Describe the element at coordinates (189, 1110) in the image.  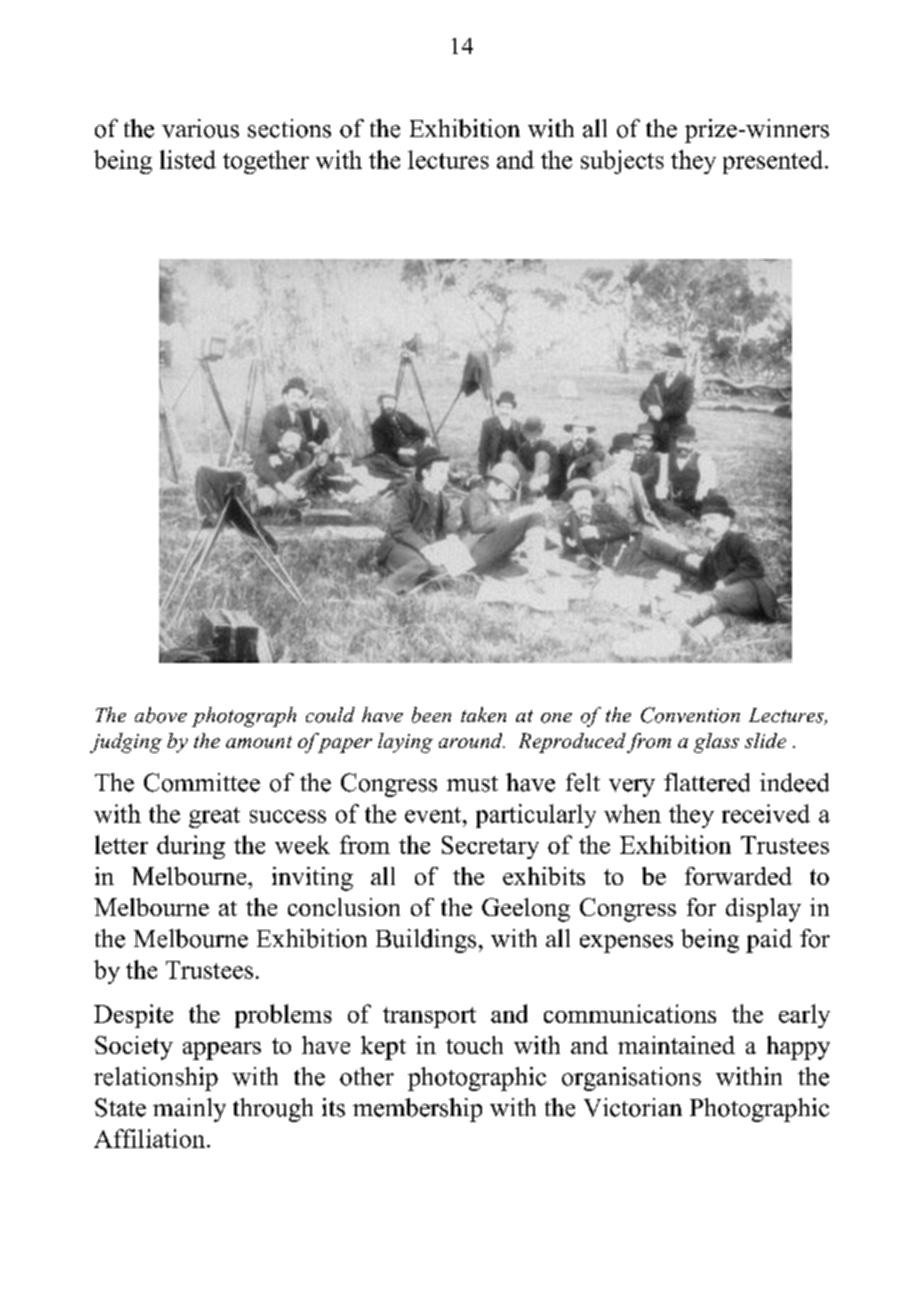
I see `mainly` at that location.
